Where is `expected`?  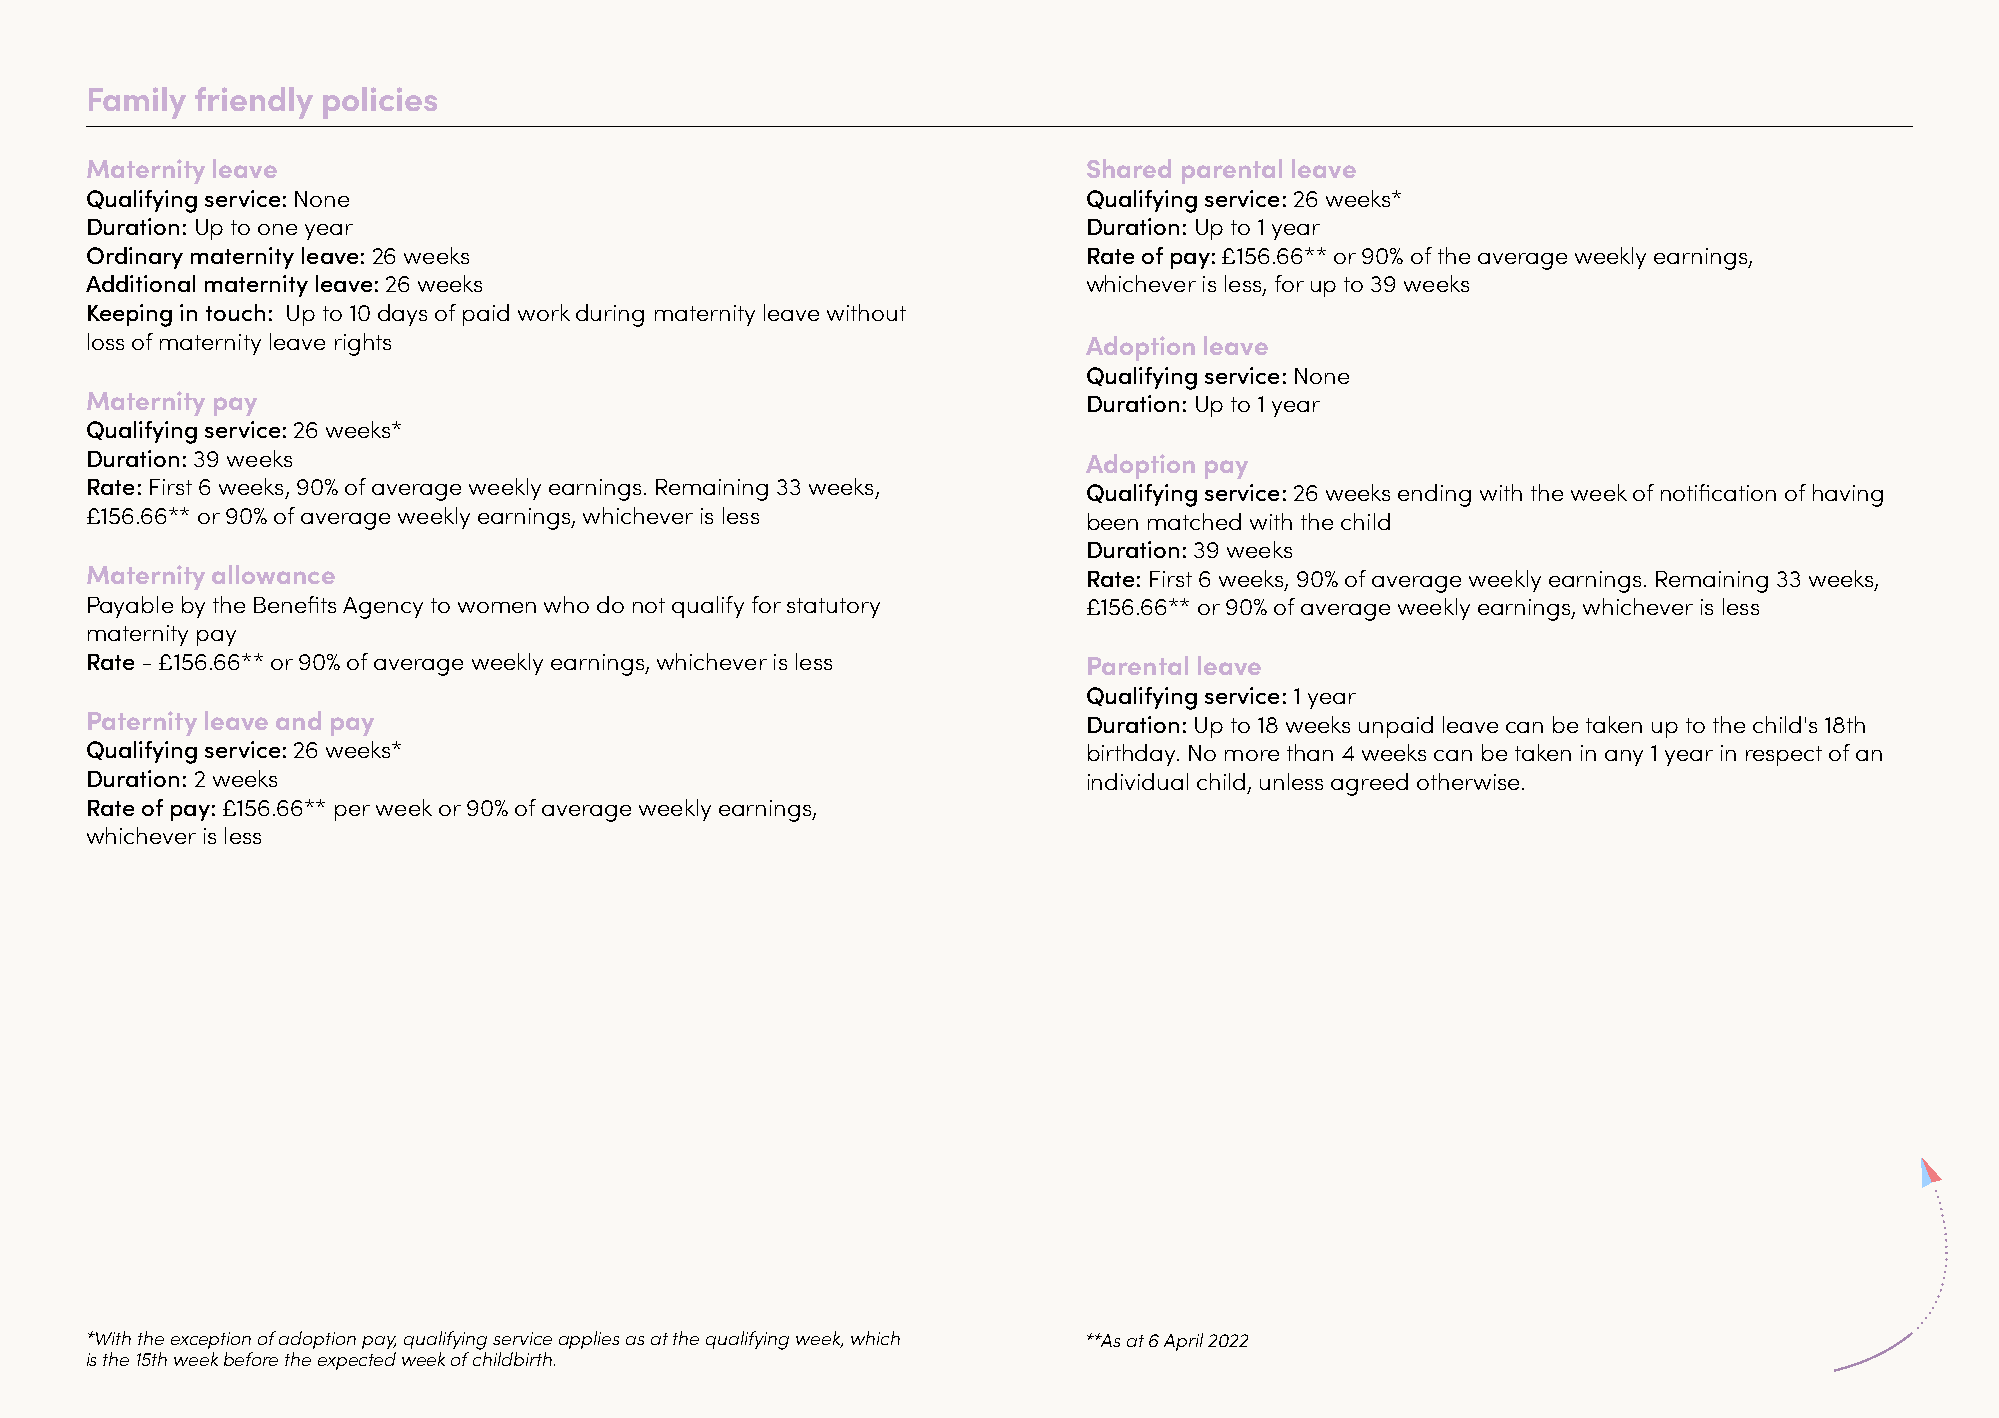
expected is located at coordinates (357, 1361).
